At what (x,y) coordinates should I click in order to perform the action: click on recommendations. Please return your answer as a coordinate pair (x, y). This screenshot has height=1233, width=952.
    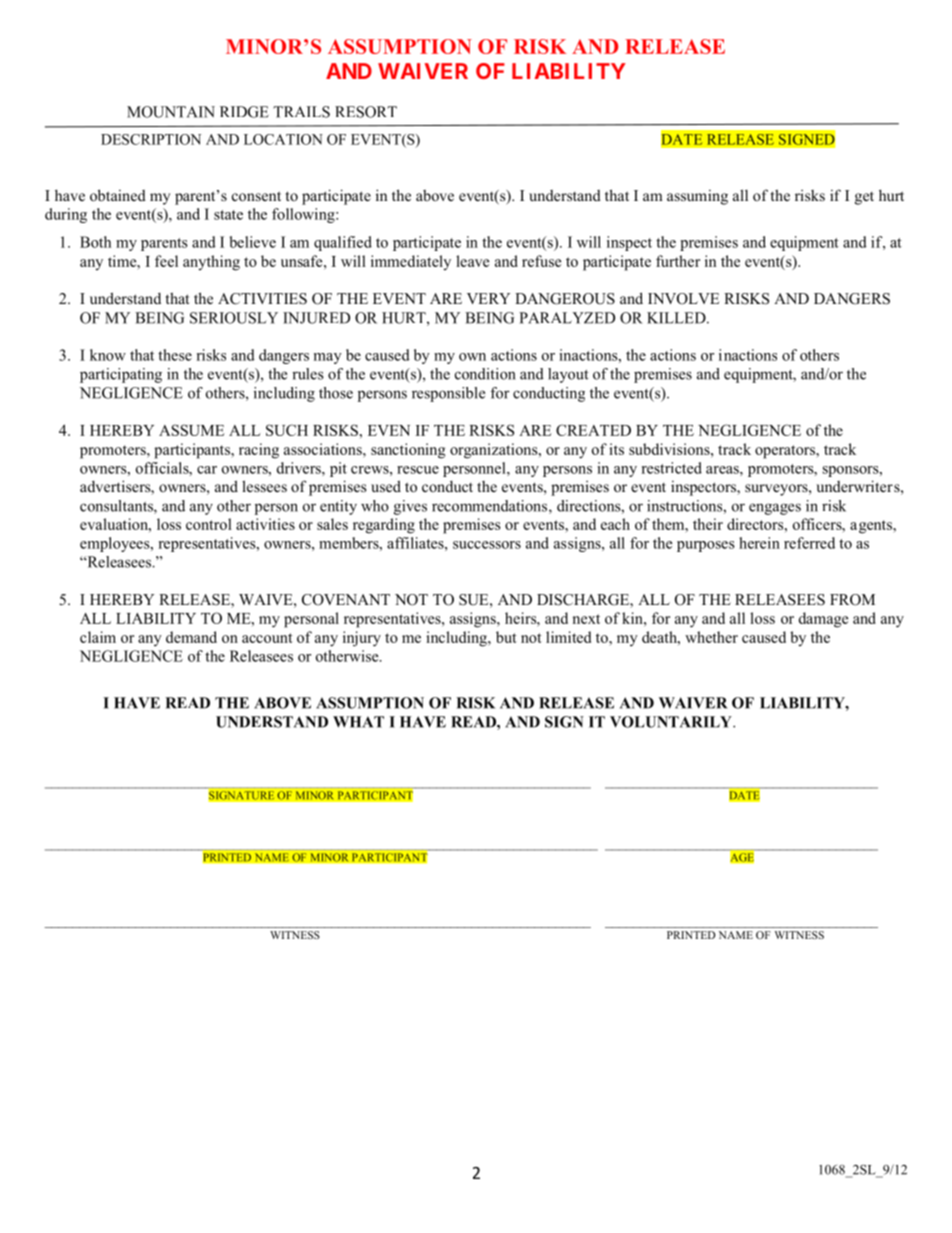
    Looking at the image, I should click on (489, 506).
